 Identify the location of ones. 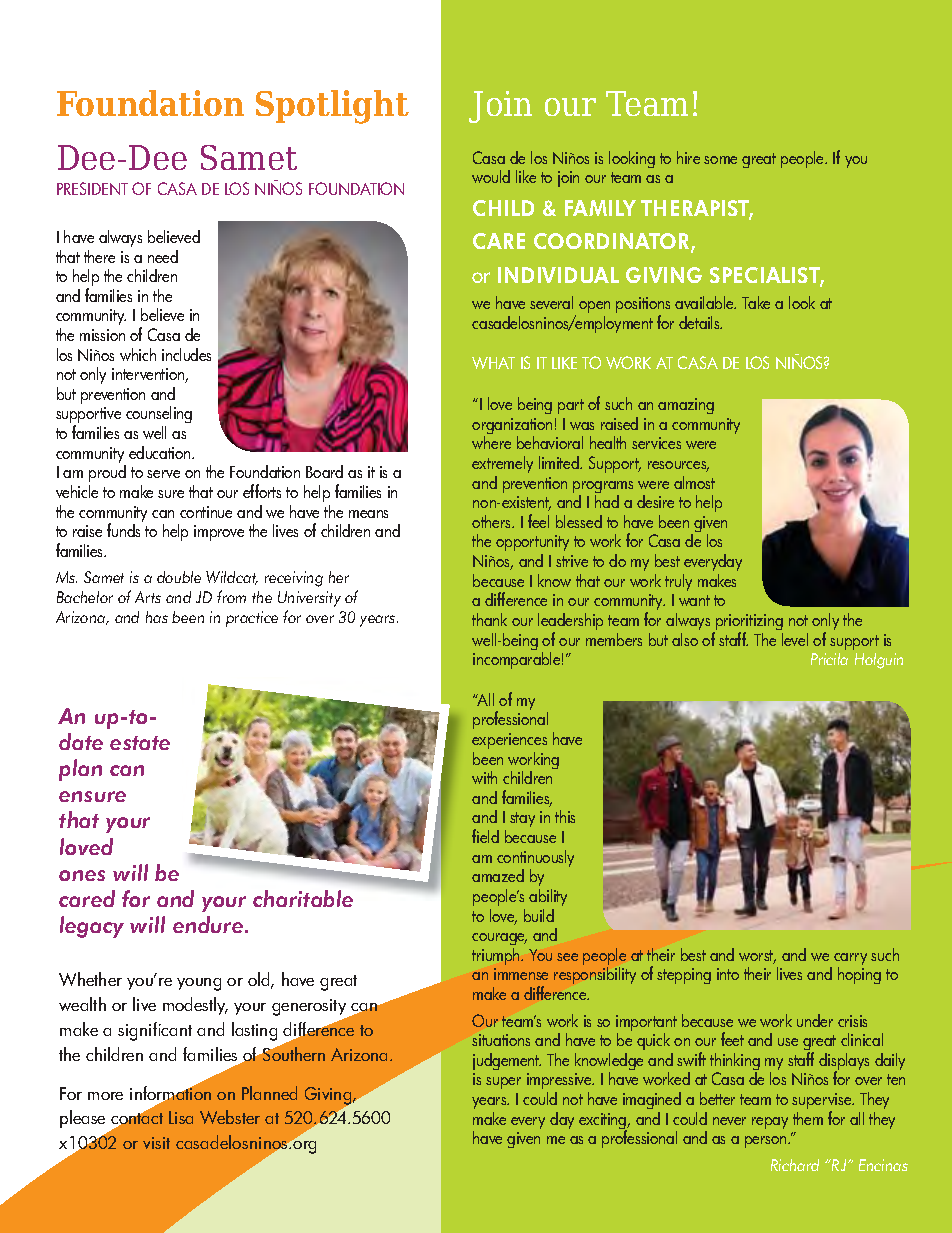
(82, 875).
